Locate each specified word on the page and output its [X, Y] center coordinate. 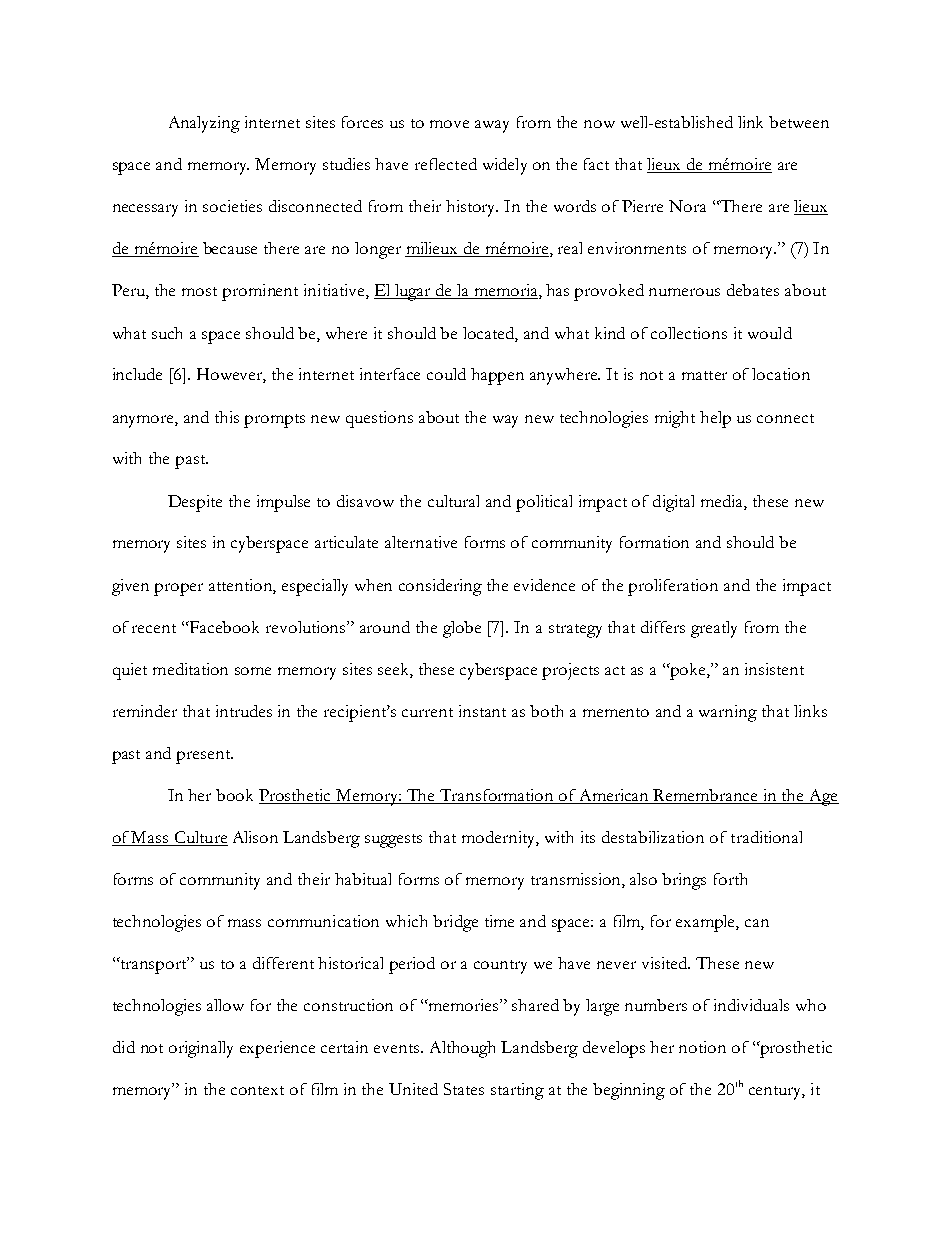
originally [201, 1049]
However [231, 375]
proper [178, 589]
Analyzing [204, 124]
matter [704, 375]
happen [497, 376]
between [799, 122]
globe [462, 629]
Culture [200, 838]
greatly [714, 629]
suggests [393, 841]
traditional [766, 837]
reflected [446, 164]
